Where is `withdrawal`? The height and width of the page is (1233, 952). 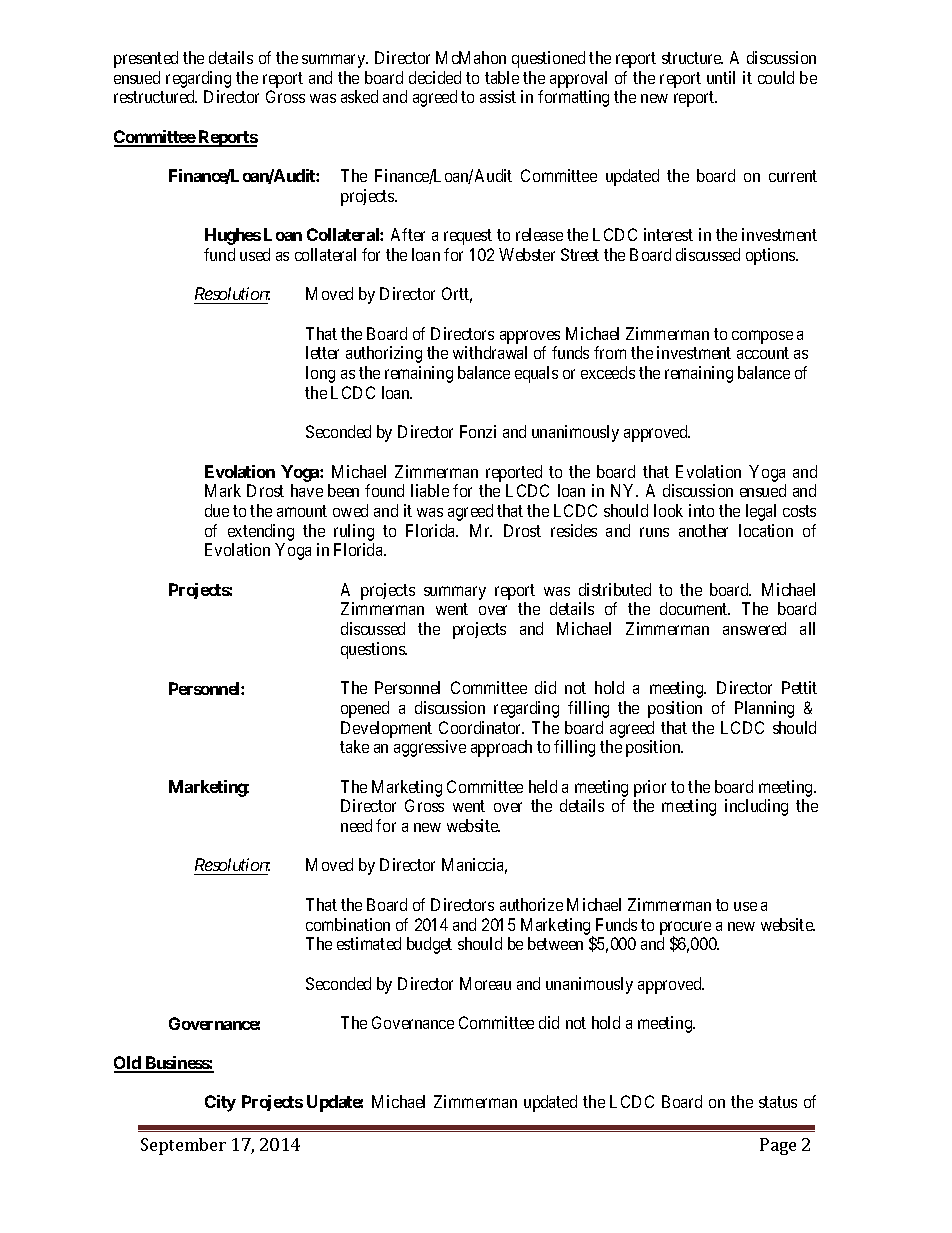 withdrawal is located at coordinates (490, 352).
